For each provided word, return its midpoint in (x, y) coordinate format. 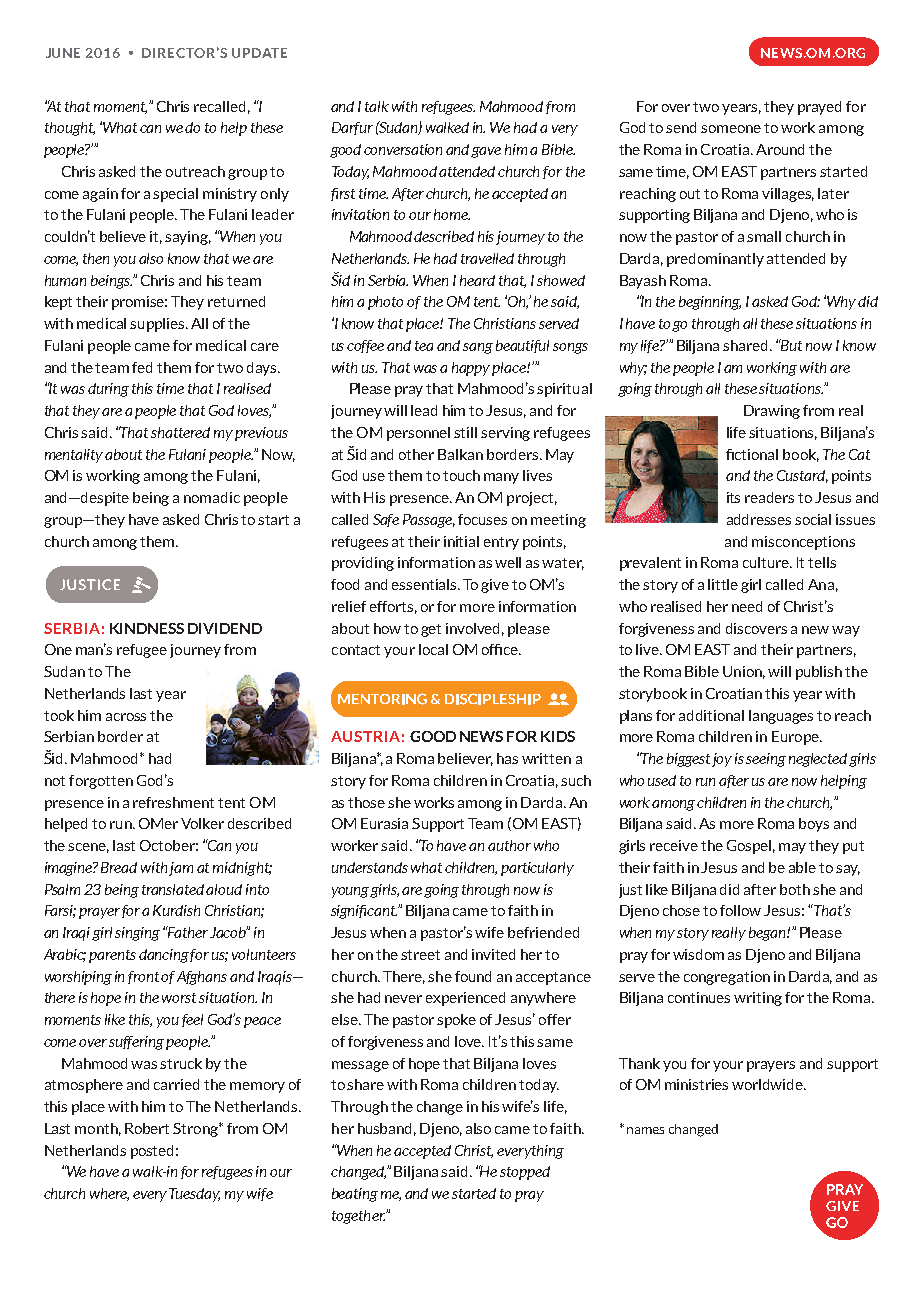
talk (377, 106)
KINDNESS (147, 628)
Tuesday (194, 1195)
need (747, 606)
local (433, 649)
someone (731, 129)
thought (70, 129)
